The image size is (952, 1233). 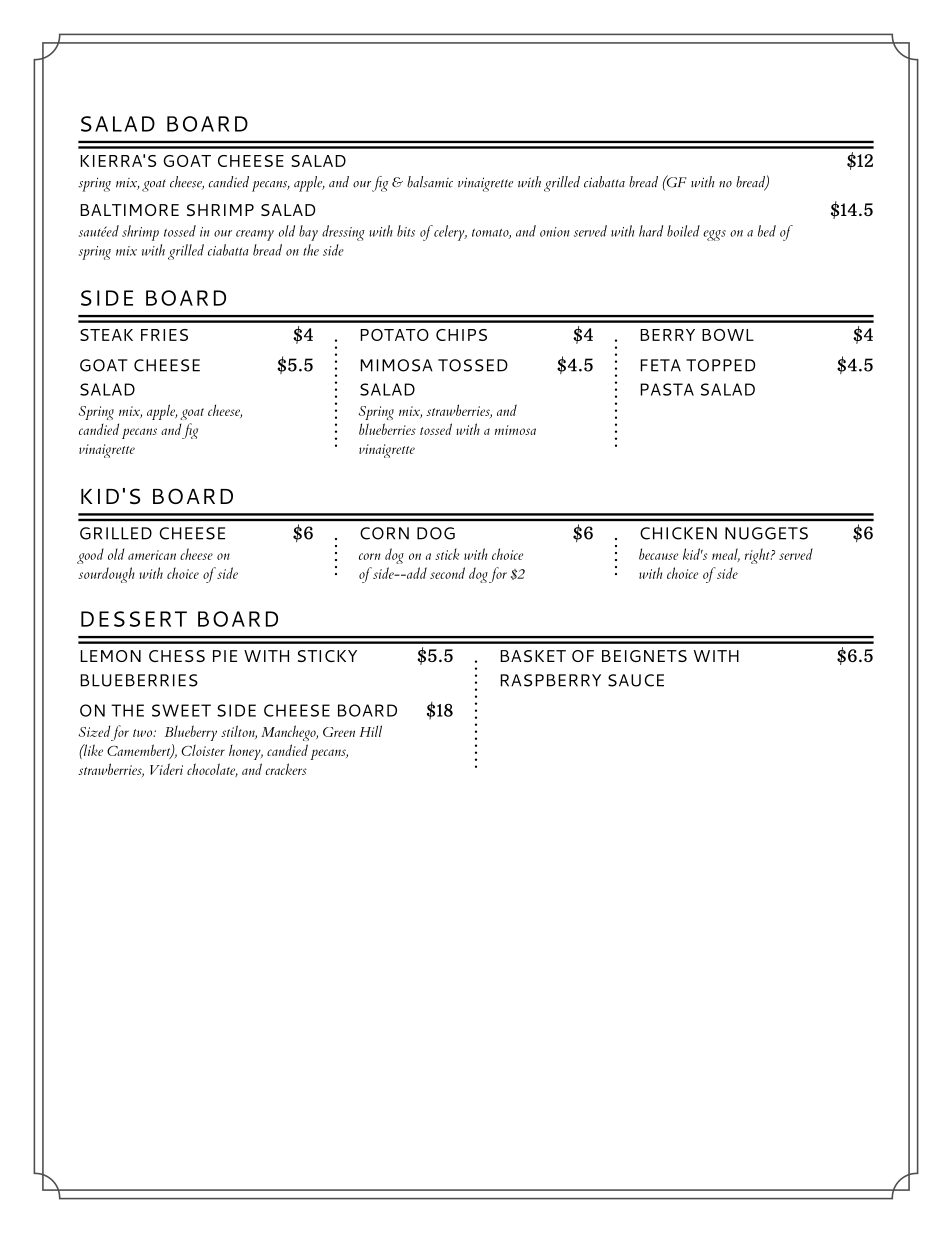 What do you see at coordinates (658, 554) in the screenshot?
I see `because` at bounding box center [658, 554].
